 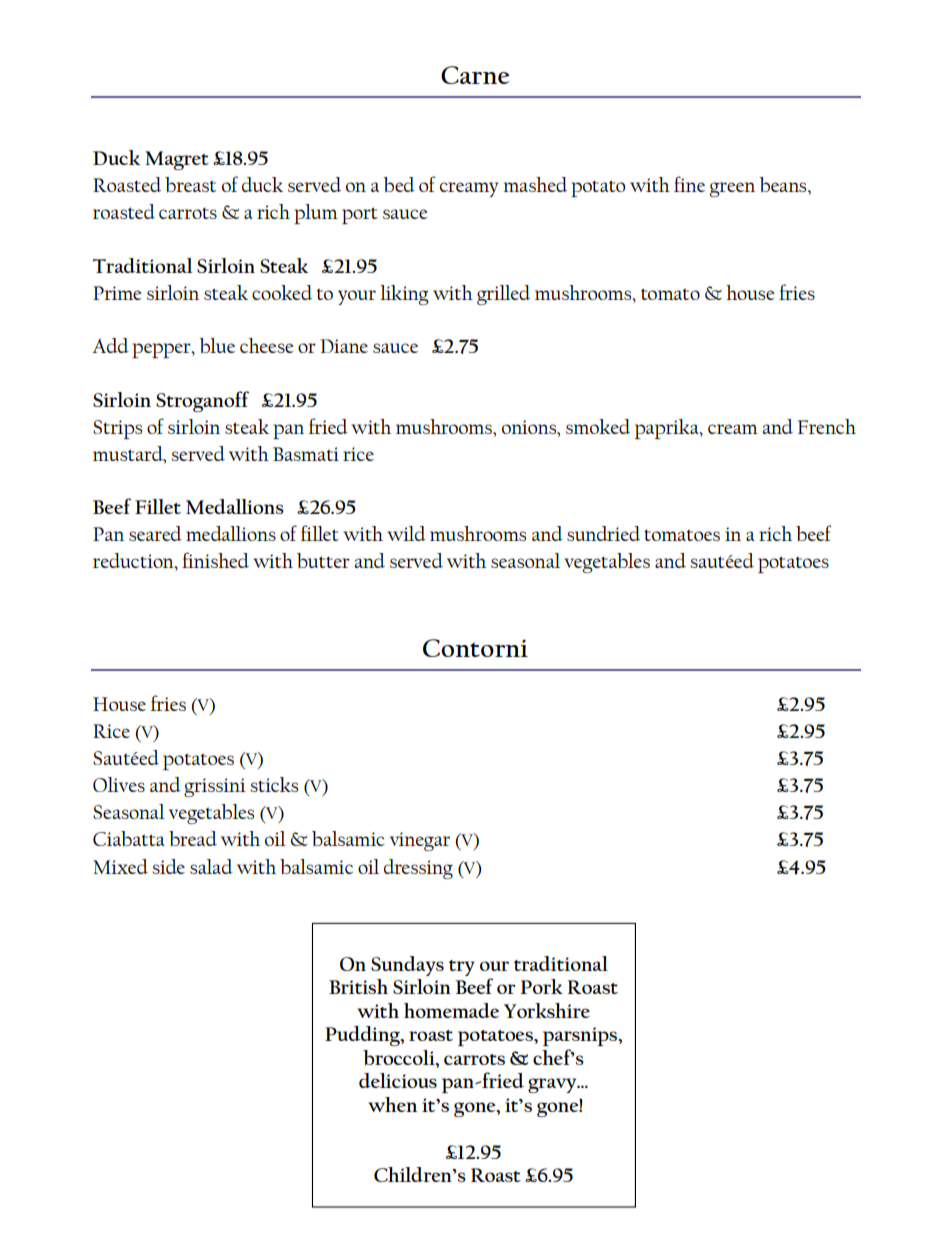 I want to click on Pork, so click(x=541, y=986).
